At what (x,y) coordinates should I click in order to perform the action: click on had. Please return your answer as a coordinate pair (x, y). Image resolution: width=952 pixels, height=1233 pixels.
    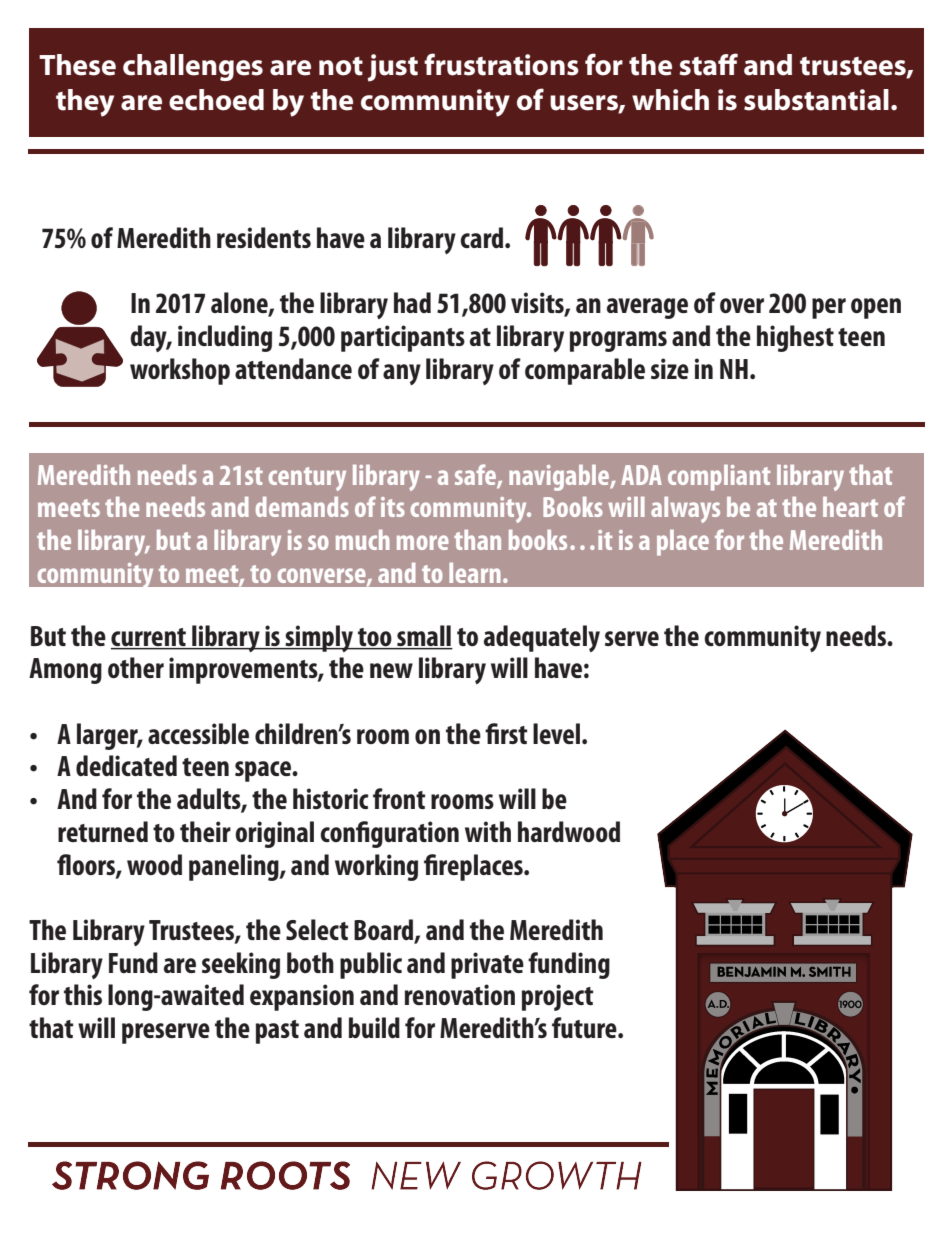
    Looking at the image, I should click on (412, 302).
